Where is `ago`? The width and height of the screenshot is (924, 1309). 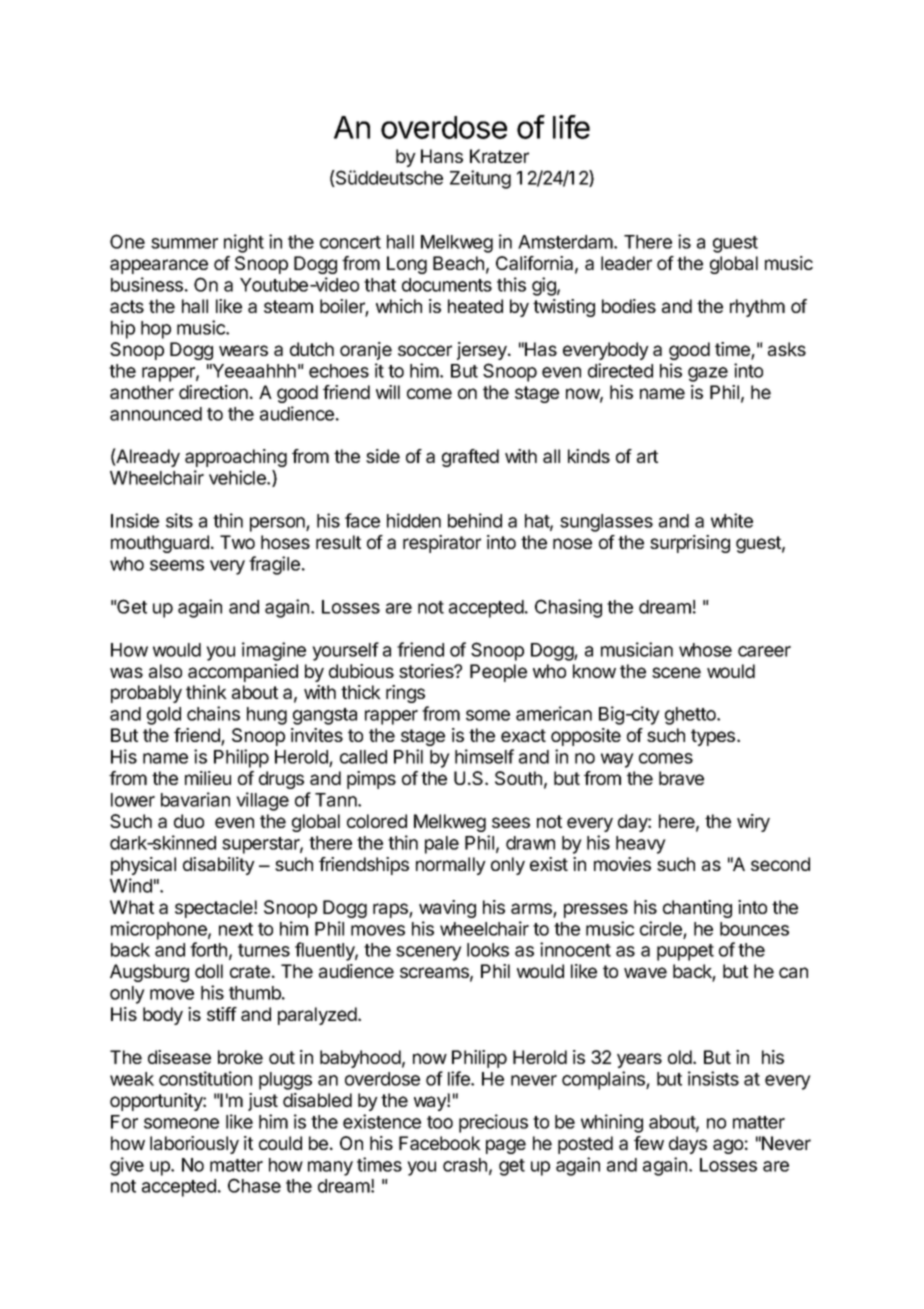
ago is located at coordinates (728, 1146).
